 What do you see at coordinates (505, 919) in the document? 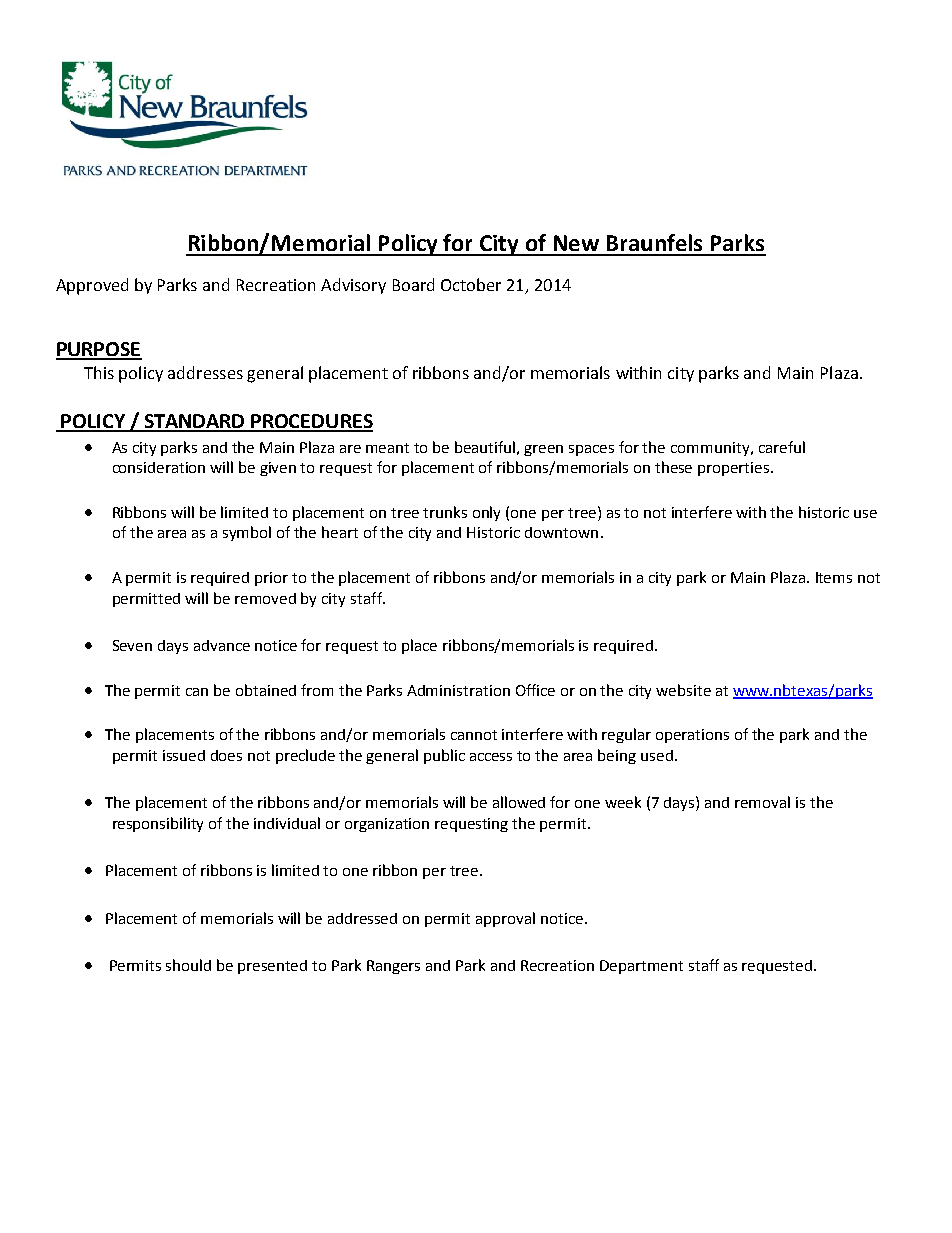
I see `approval` at bounding box center [505, 919].
